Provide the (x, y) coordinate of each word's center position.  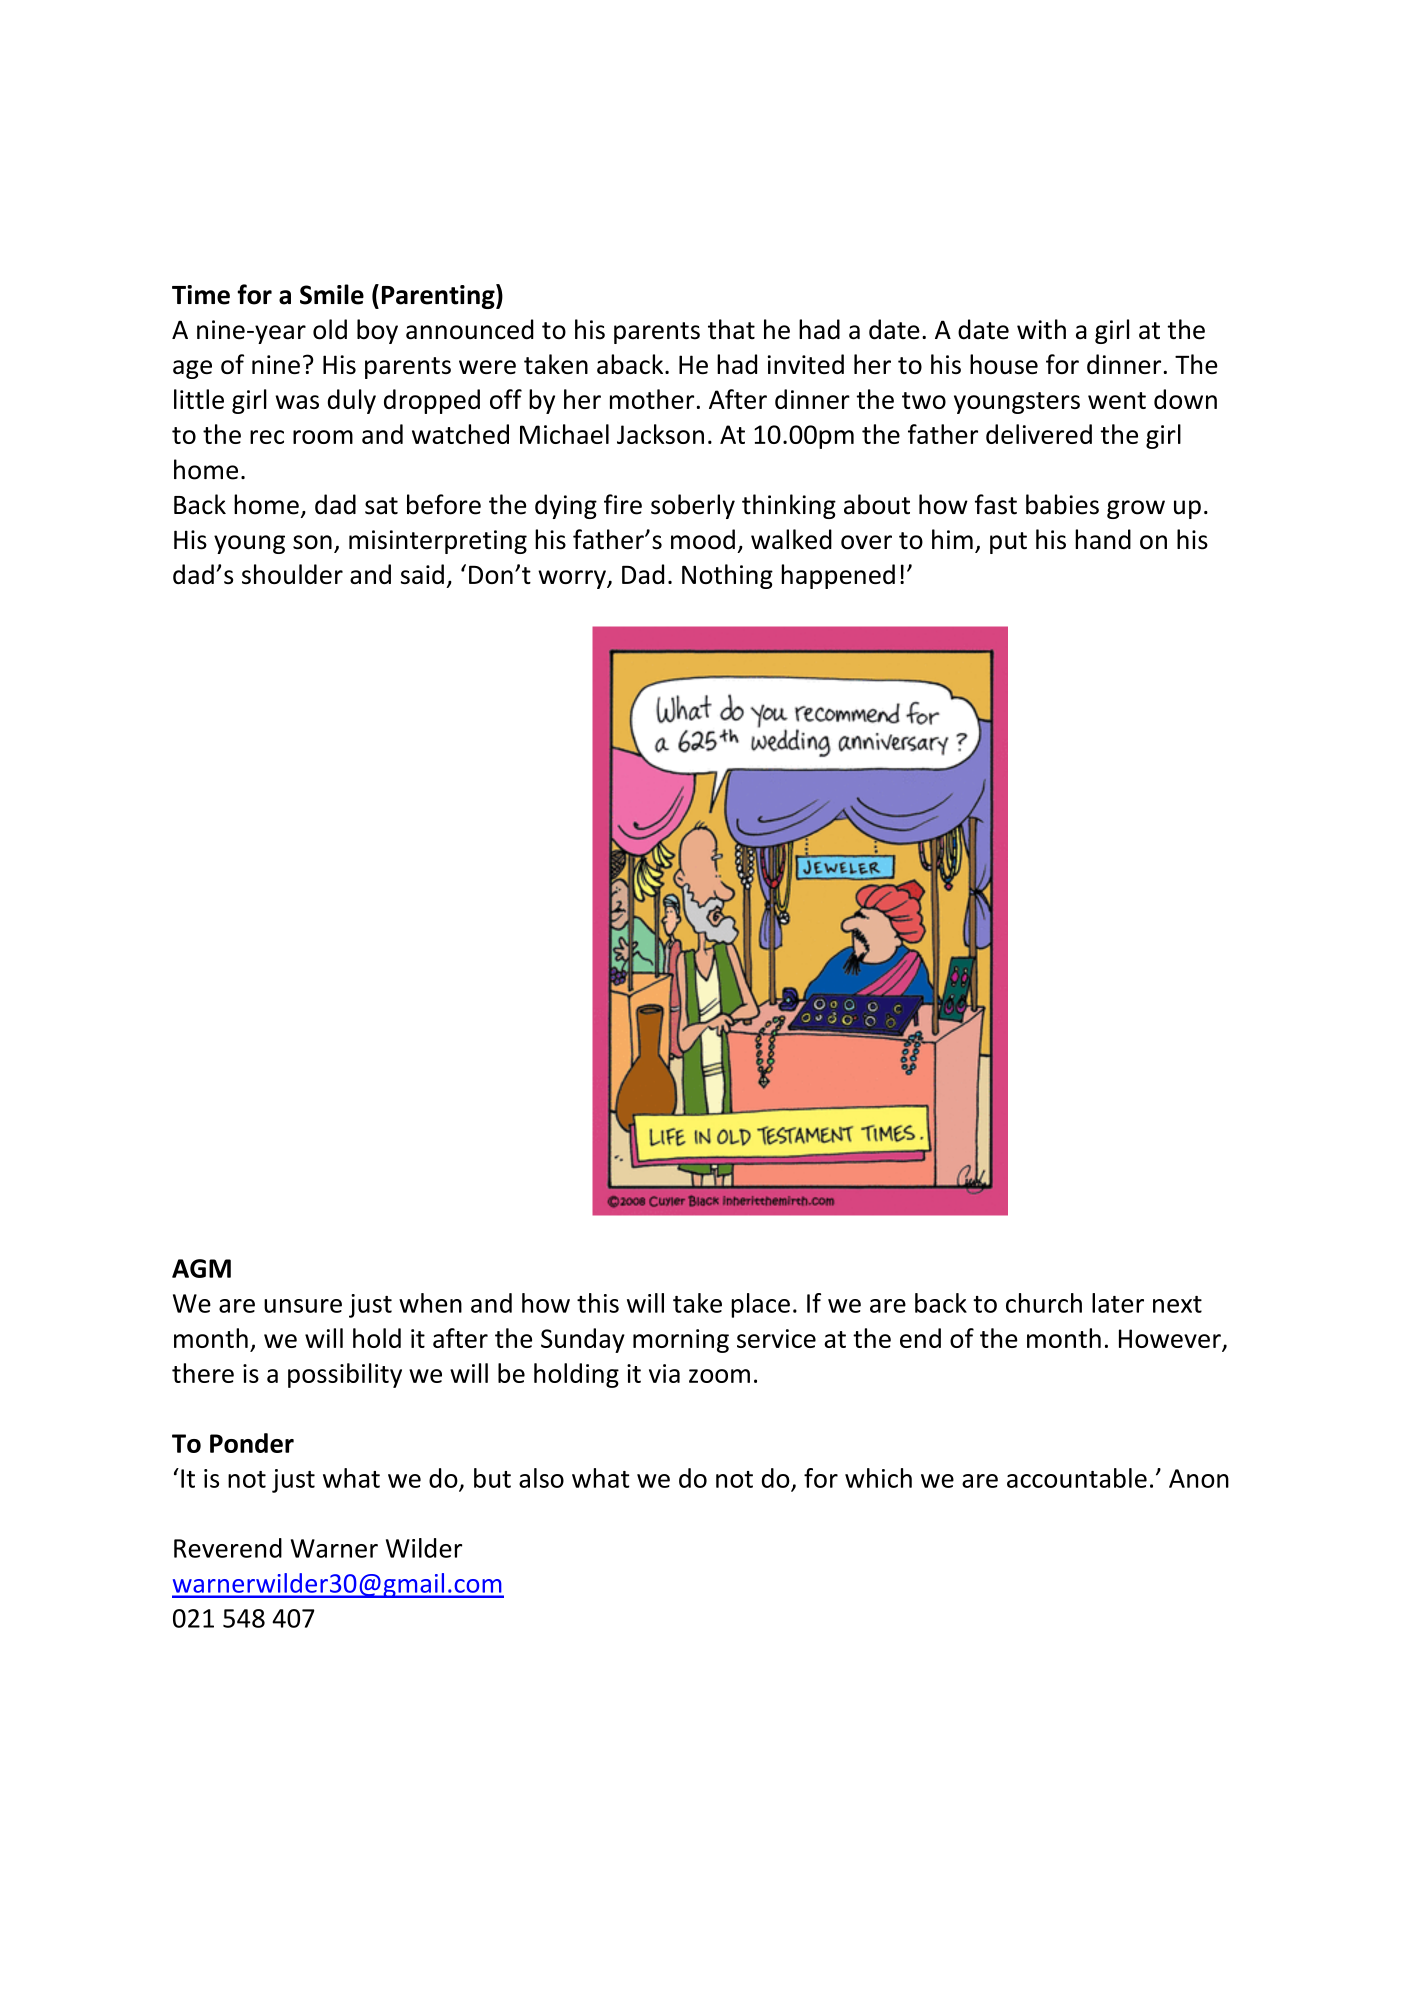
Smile (332, 294)
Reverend (228, 1548)
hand (1103, 539)
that (731, 329)
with (1041, 329)
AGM (201, 1268)
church (1044, 1303)
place (760, 1305)
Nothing (727, 576)
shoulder (292, 574)
